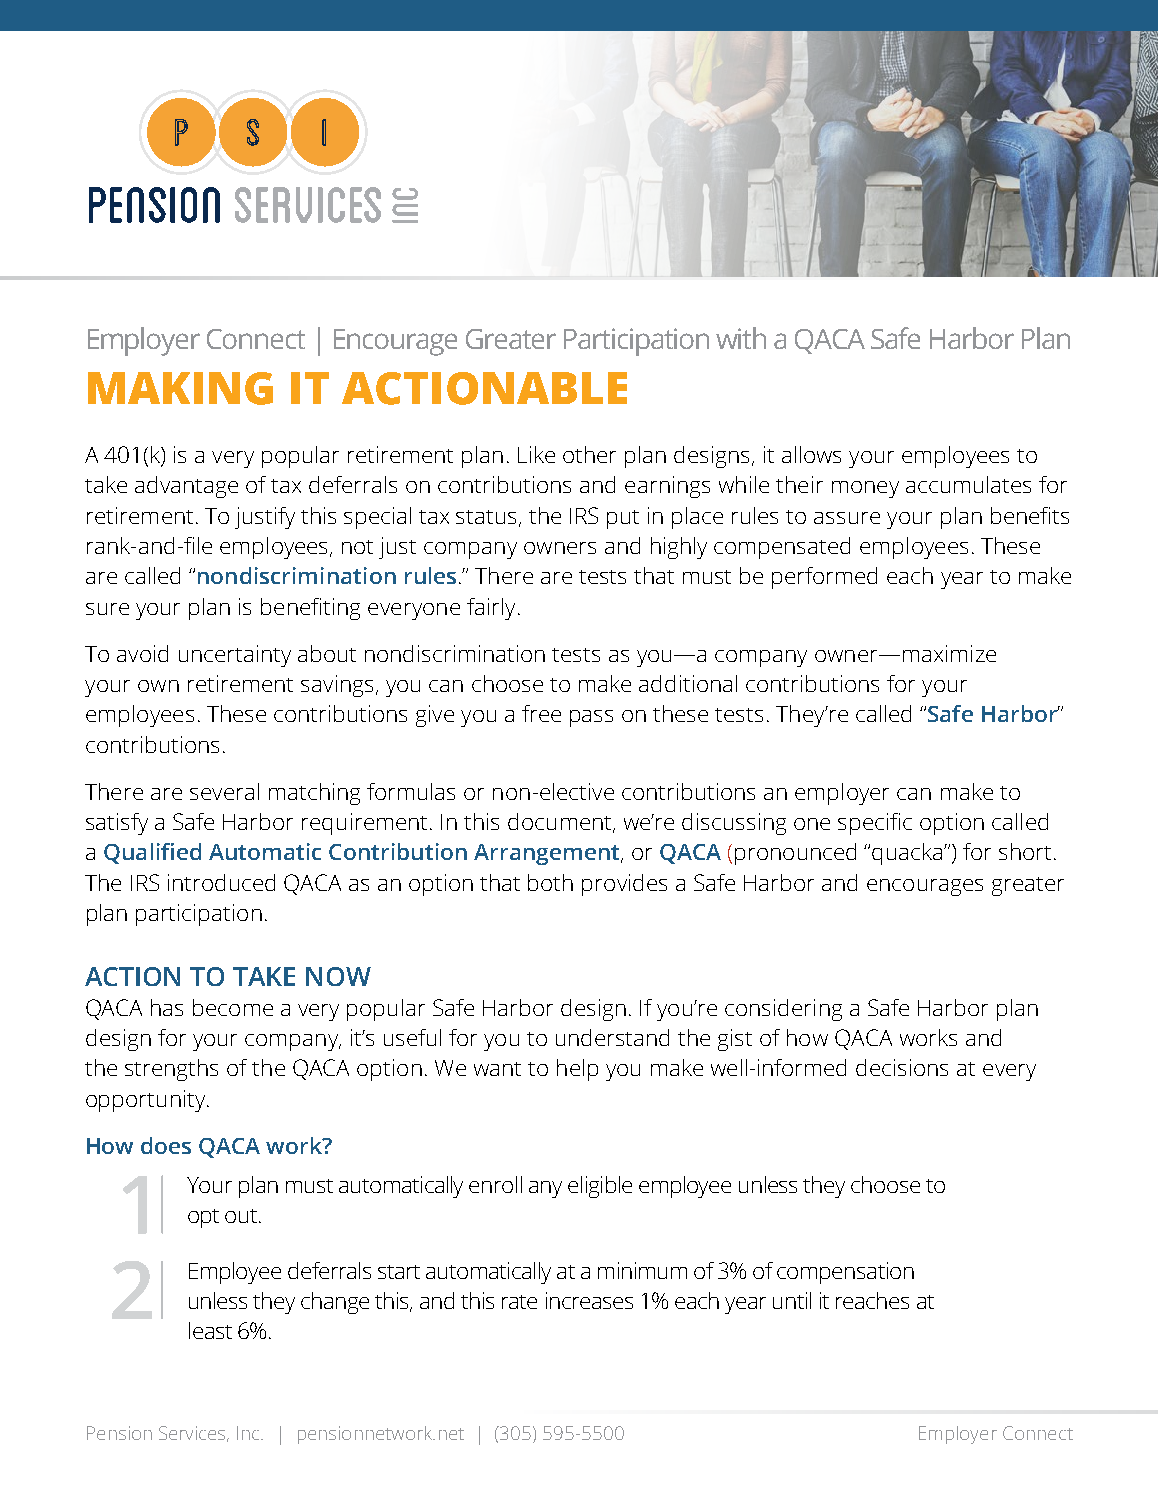 The height and width of the screenshot is (1499, 1158). Describe the element at coordinates (589, 1300) in the screenshot. I see `increases` at that location.
